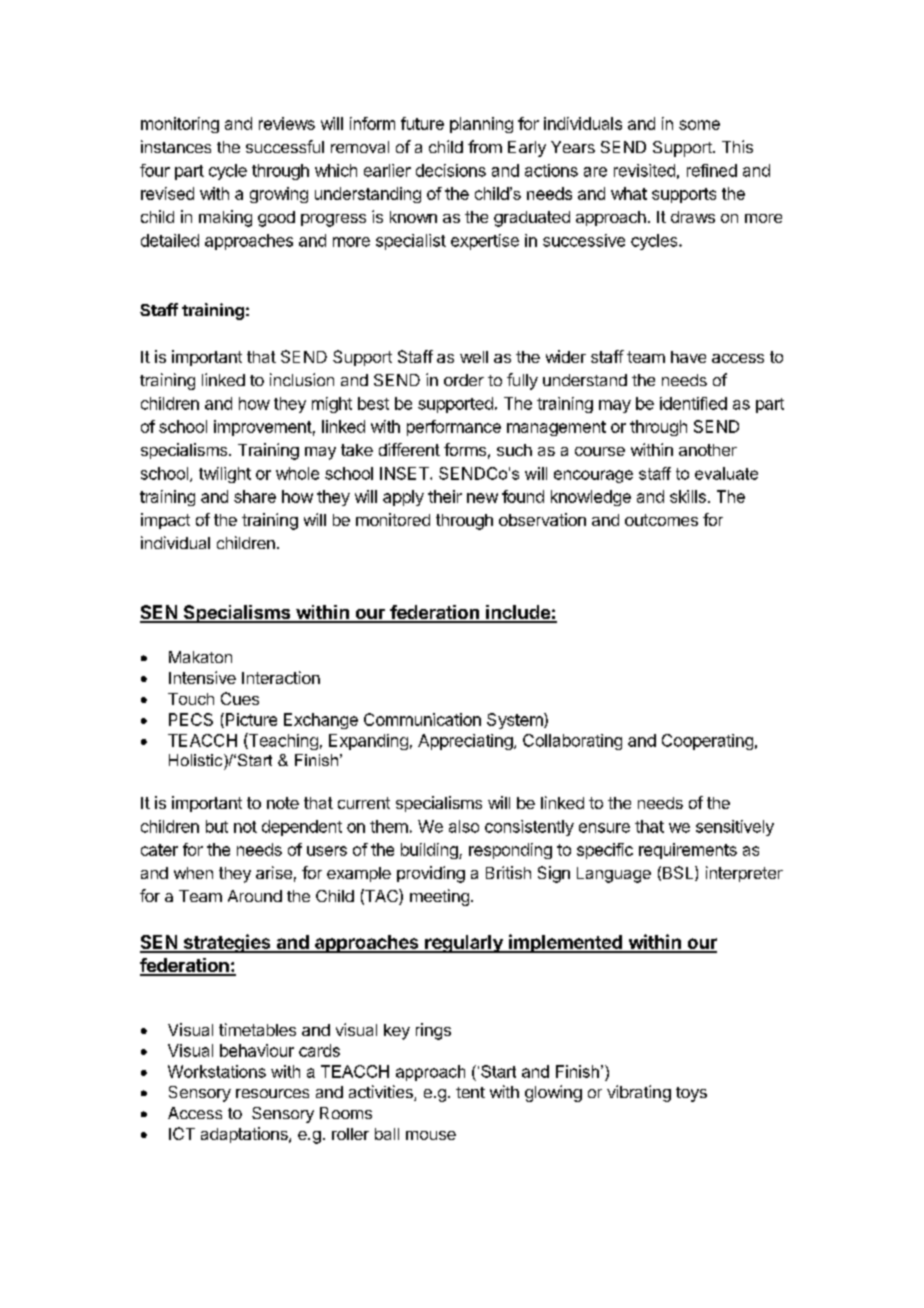 This page has height=1308, width=924. What do you see at coordinates (644, 170) in the page?
I see `revisited` at bounding box center [644, 170].
